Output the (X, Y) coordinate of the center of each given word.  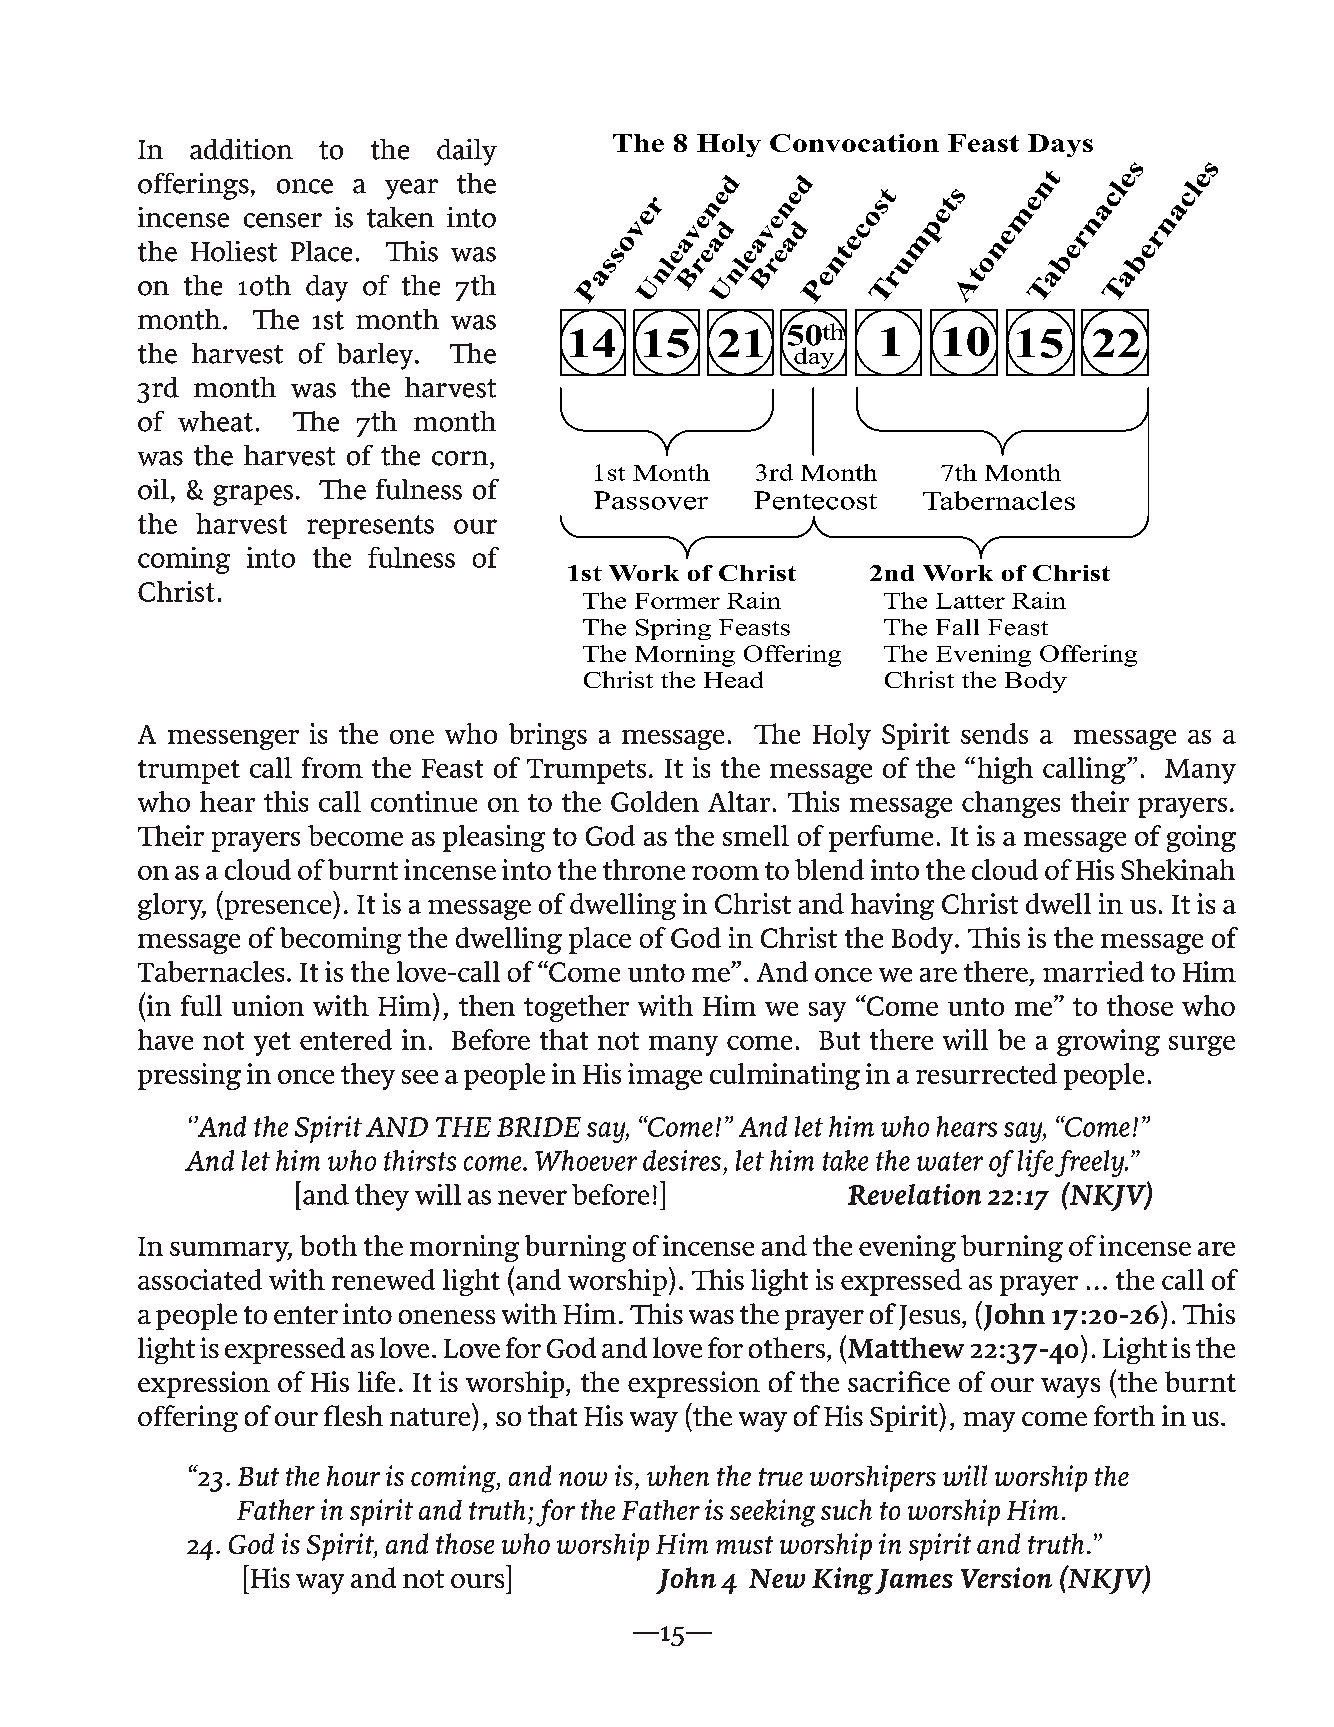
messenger (233, 740)
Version (1006, 1577)
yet (272, 1044)
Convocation (854, 143)
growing (1108, 1042)
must (744, 1545)
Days (1060, 145)
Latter (970, 601)
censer (283, 220)
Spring (673, 629)
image (665, 1076)
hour (353, 1476)
